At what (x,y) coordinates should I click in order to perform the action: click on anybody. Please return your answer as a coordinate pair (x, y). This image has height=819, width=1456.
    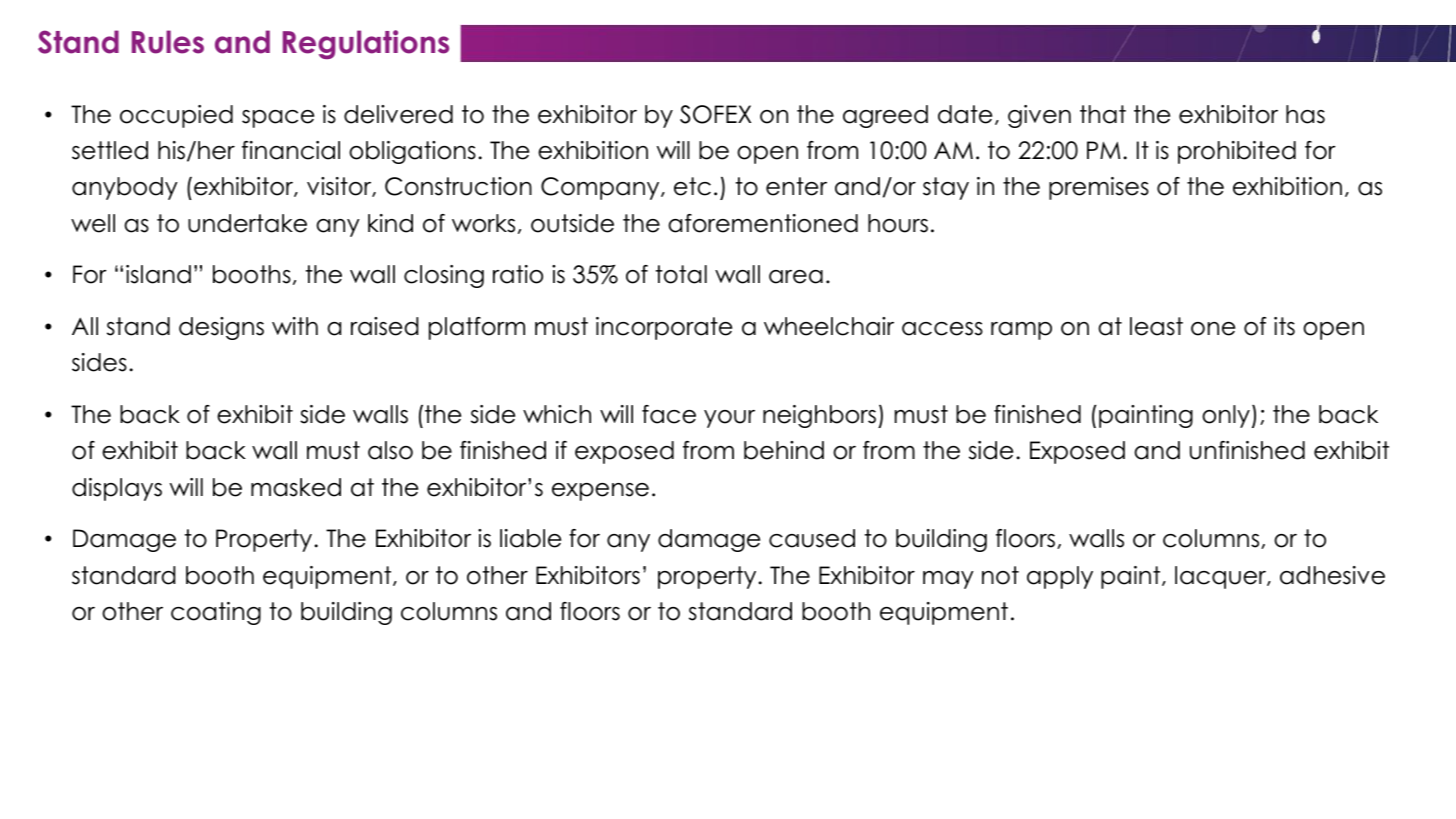
    Looking at the image, I should click on (125, 188).
